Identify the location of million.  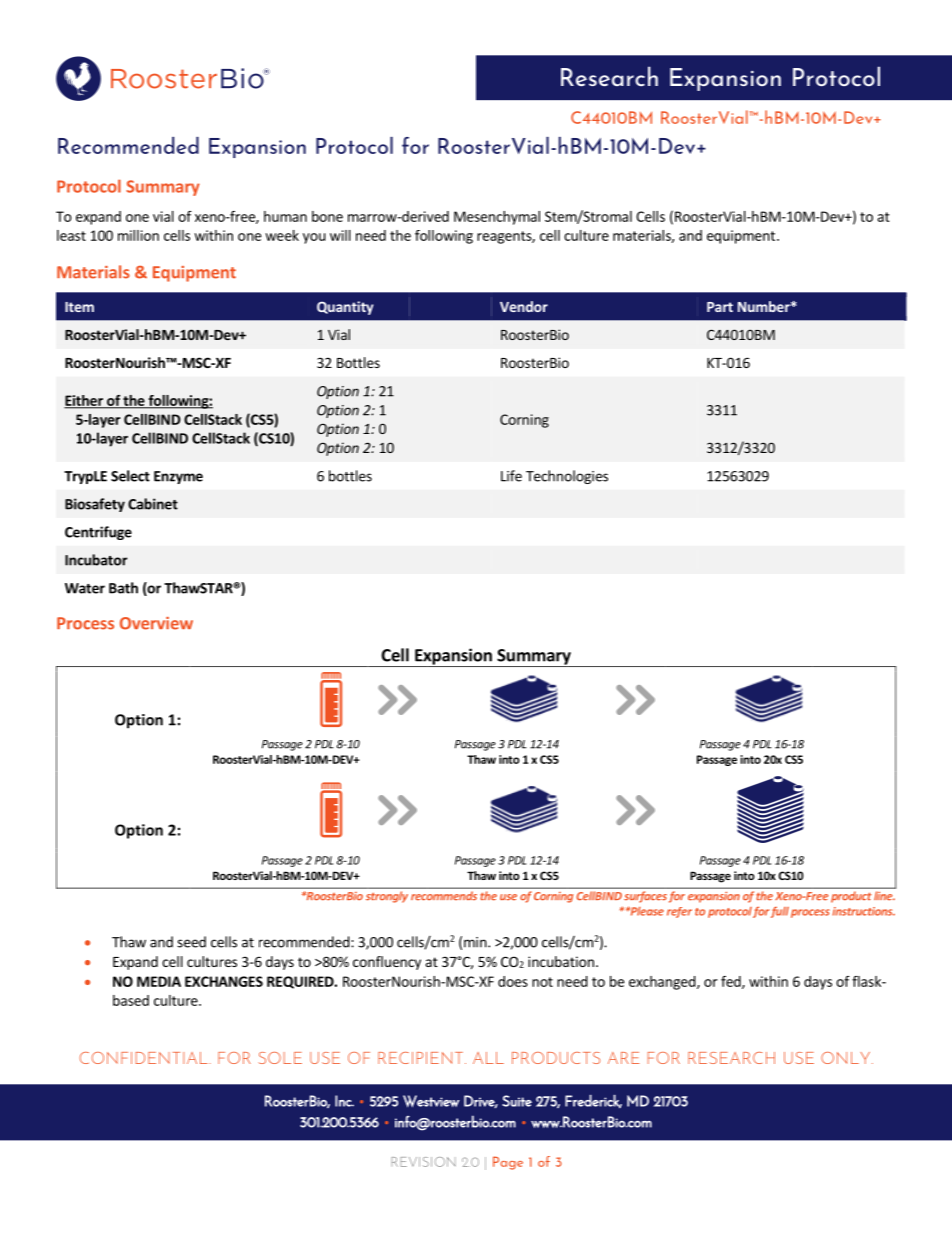
(138, 235).
